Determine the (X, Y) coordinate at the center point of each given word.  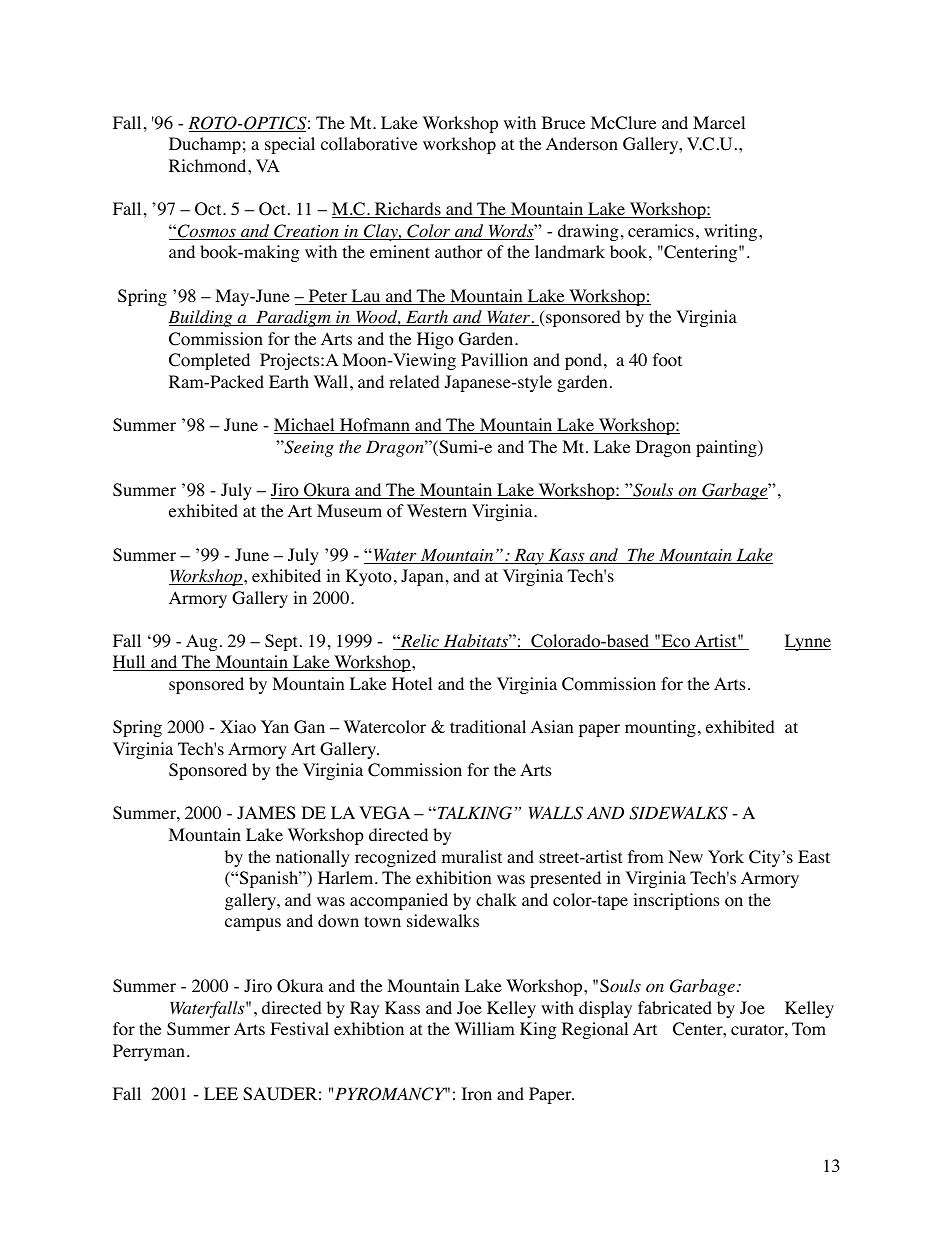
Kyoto (369, 577)
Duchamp (205, 145)
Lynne (808, 642)
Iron (477, 1094)
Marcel (719, 122)
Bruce (563, 122)
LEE (221, 1093)
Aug (202, 642)
